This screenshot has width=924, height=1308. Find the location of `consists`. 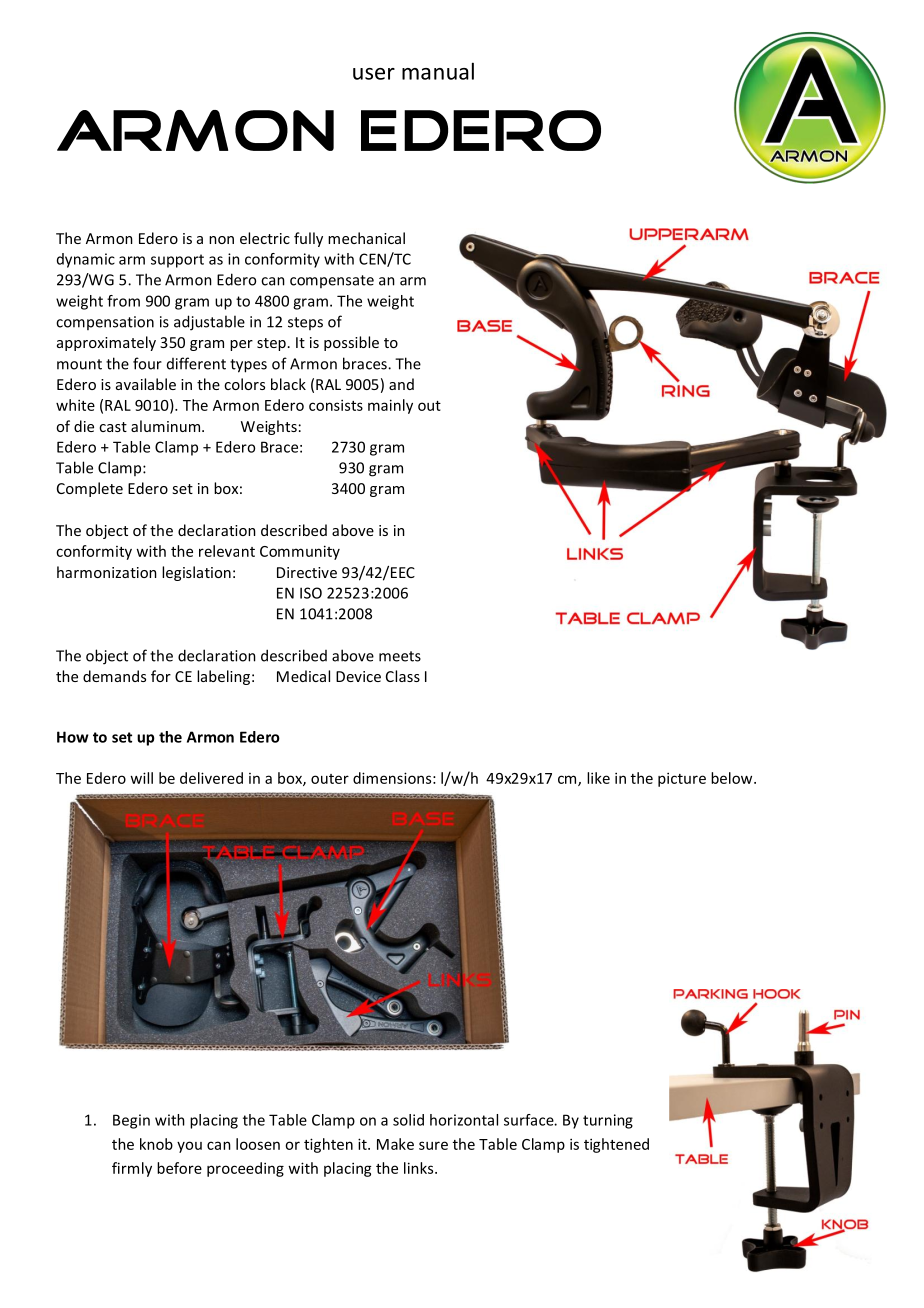

consists is located at coordinates (336, 405).
